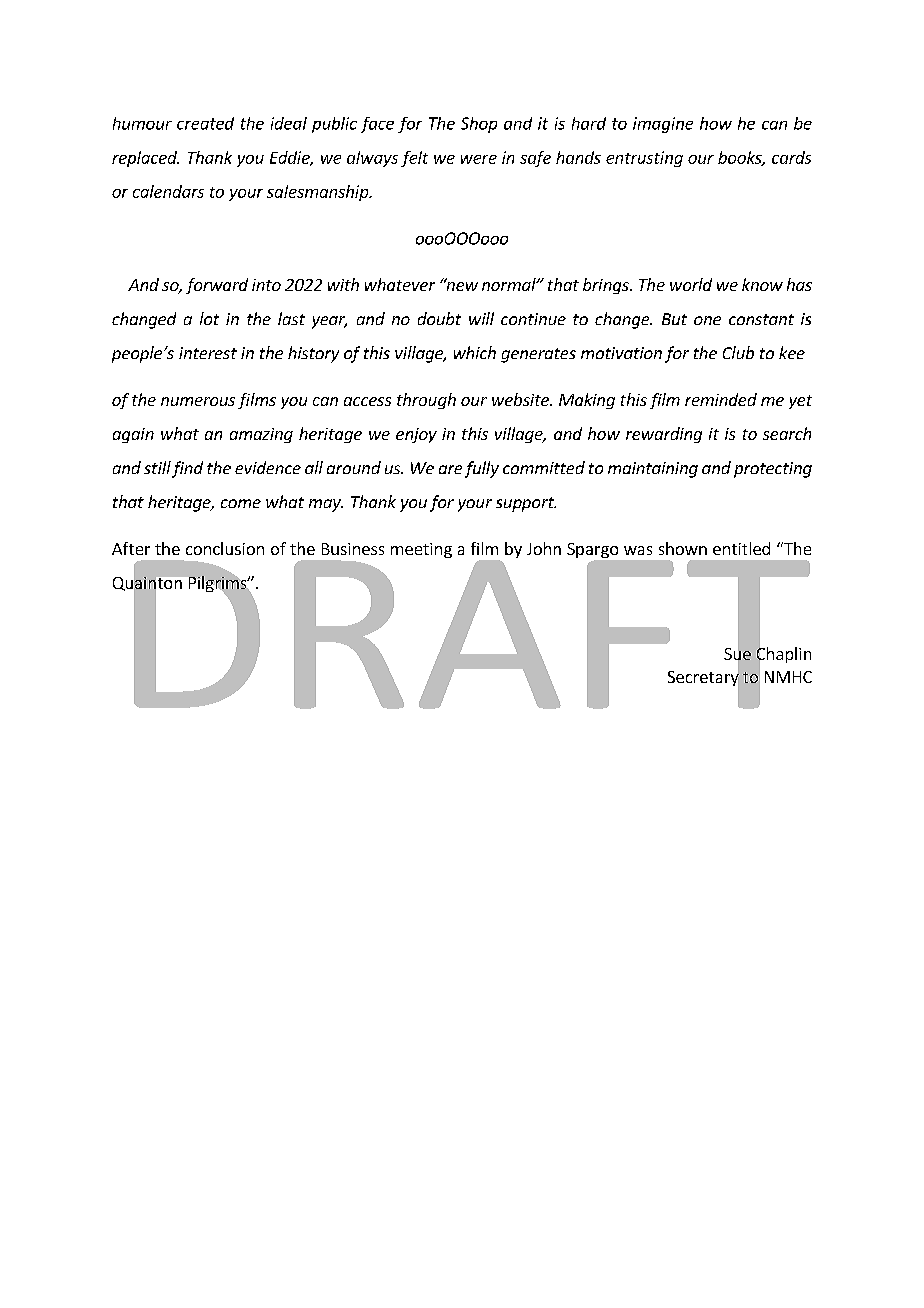 The width and height of the screenshot is (924, 1308). I want to click on conclusion, so click(225, 548).
